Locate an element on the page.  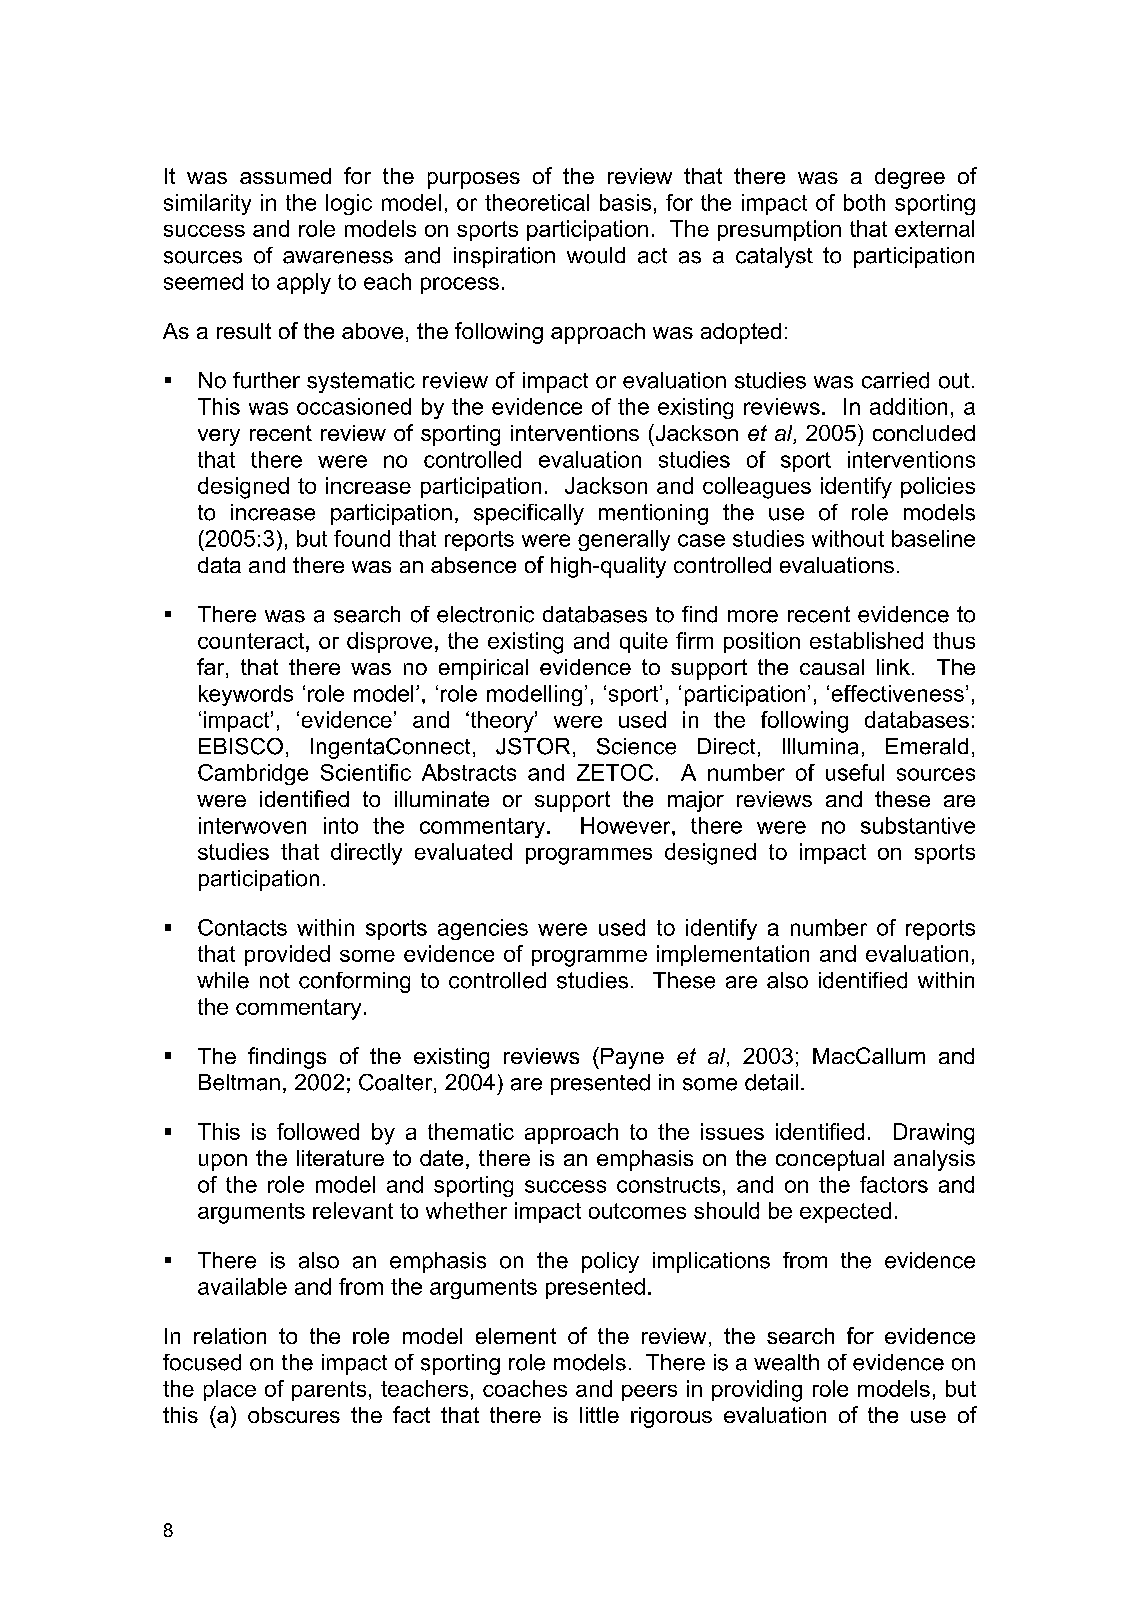
theoretical is located at coordinates (537, 202).
